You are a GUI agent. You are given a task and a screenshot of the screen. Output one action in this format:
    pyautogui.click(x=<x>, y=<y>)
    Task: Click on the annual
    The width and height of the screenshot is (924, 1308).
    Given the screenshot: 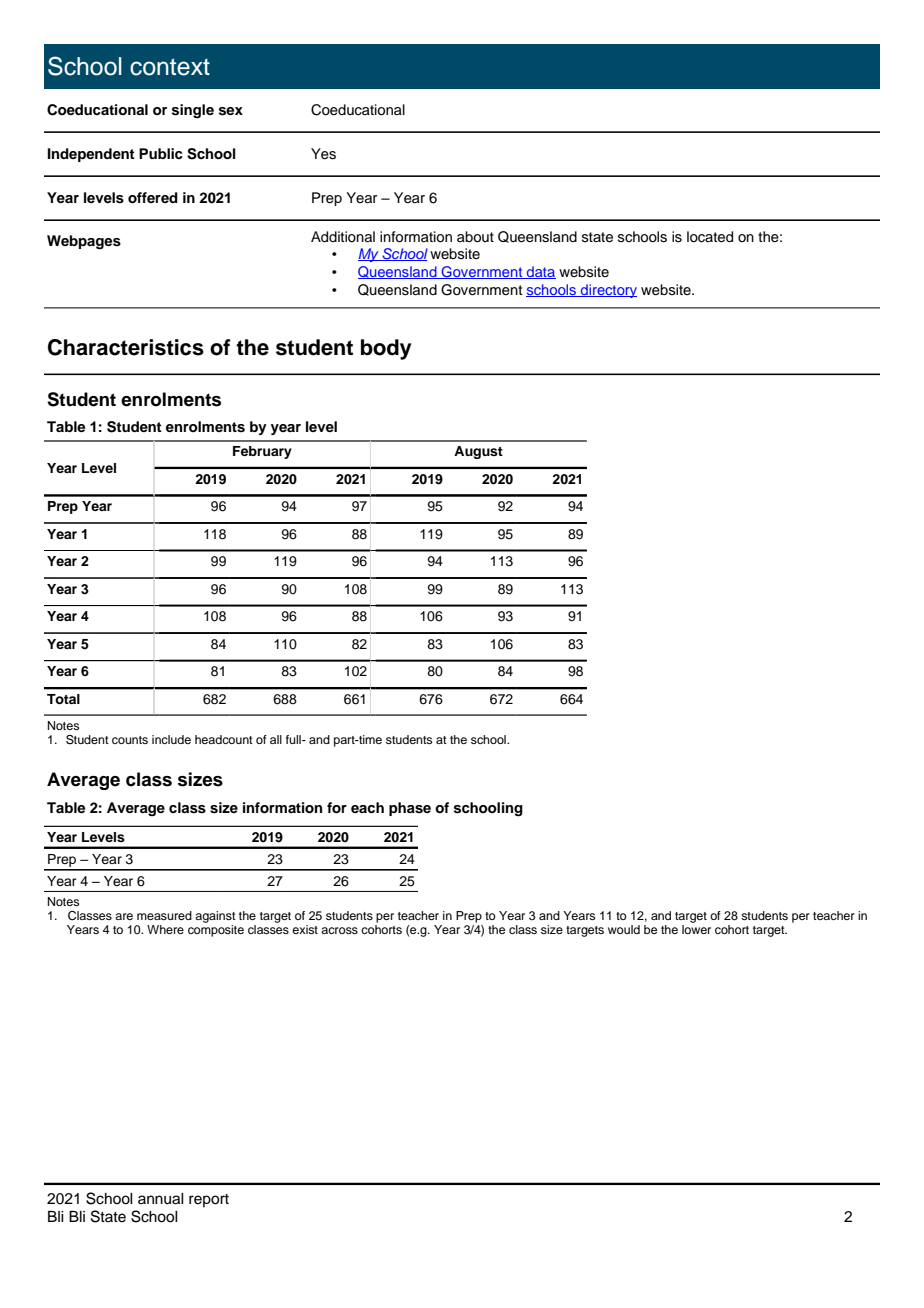 What is the action you would take?
    pyautogui.click(x=161, y=1199)
